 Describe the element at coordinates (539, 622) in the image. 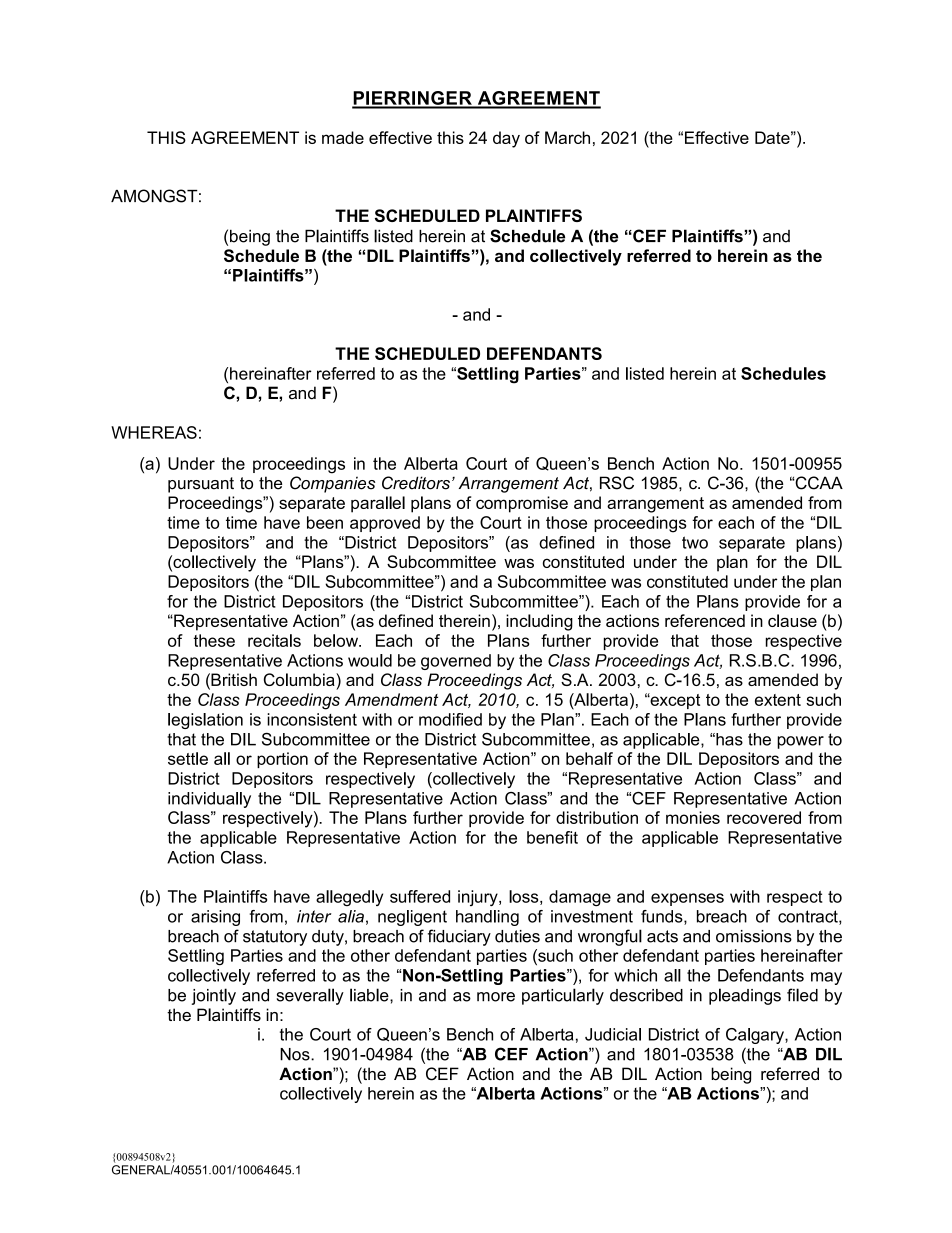

I see `including` at that location.
